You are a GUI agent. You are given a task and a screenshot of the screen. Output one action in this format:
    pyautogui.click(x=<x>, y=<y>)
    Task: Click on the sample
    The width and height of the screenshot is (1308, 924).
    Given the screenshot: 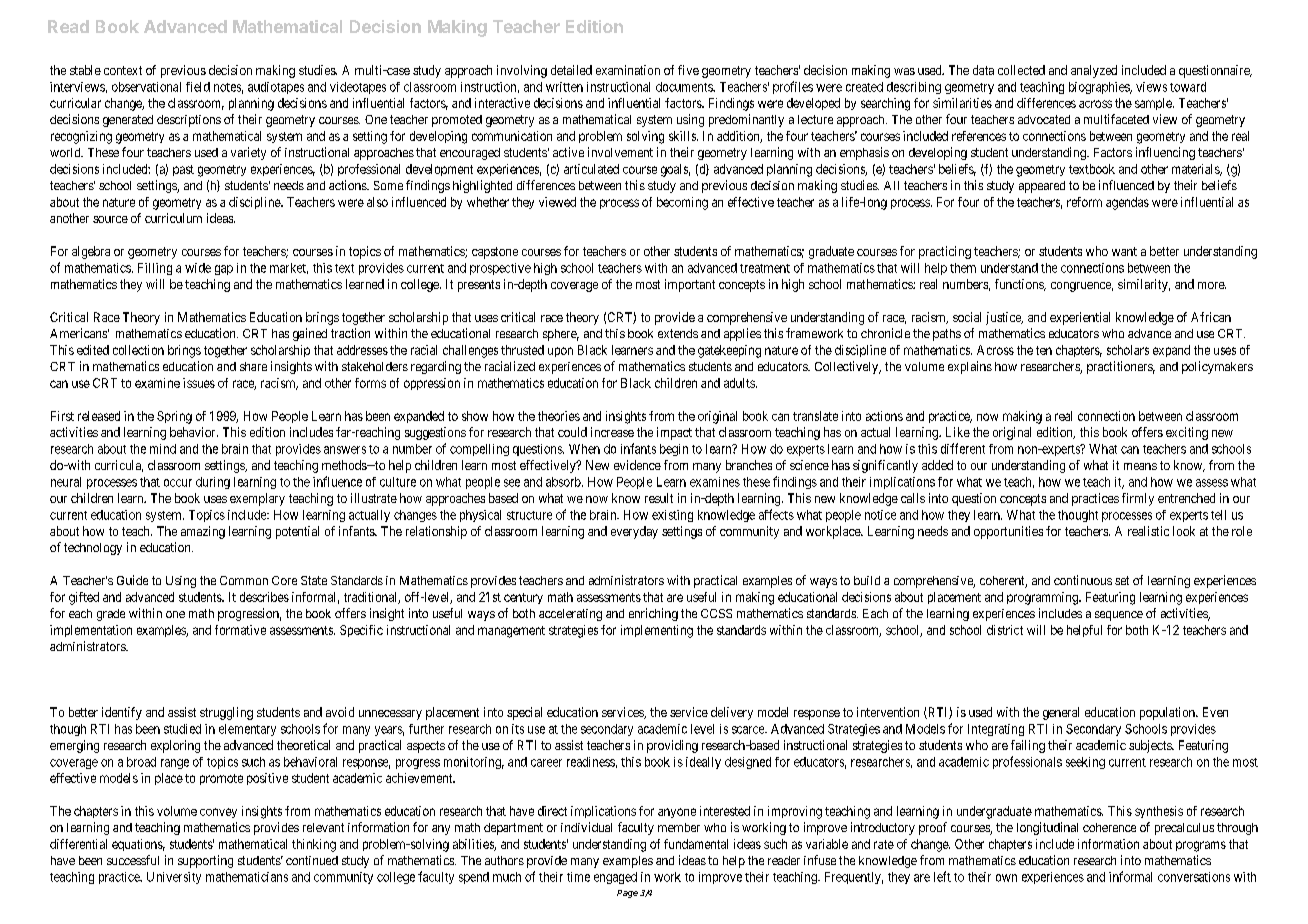 What is the action you would take?
    pyautogui.click(x=1154, y=104)
